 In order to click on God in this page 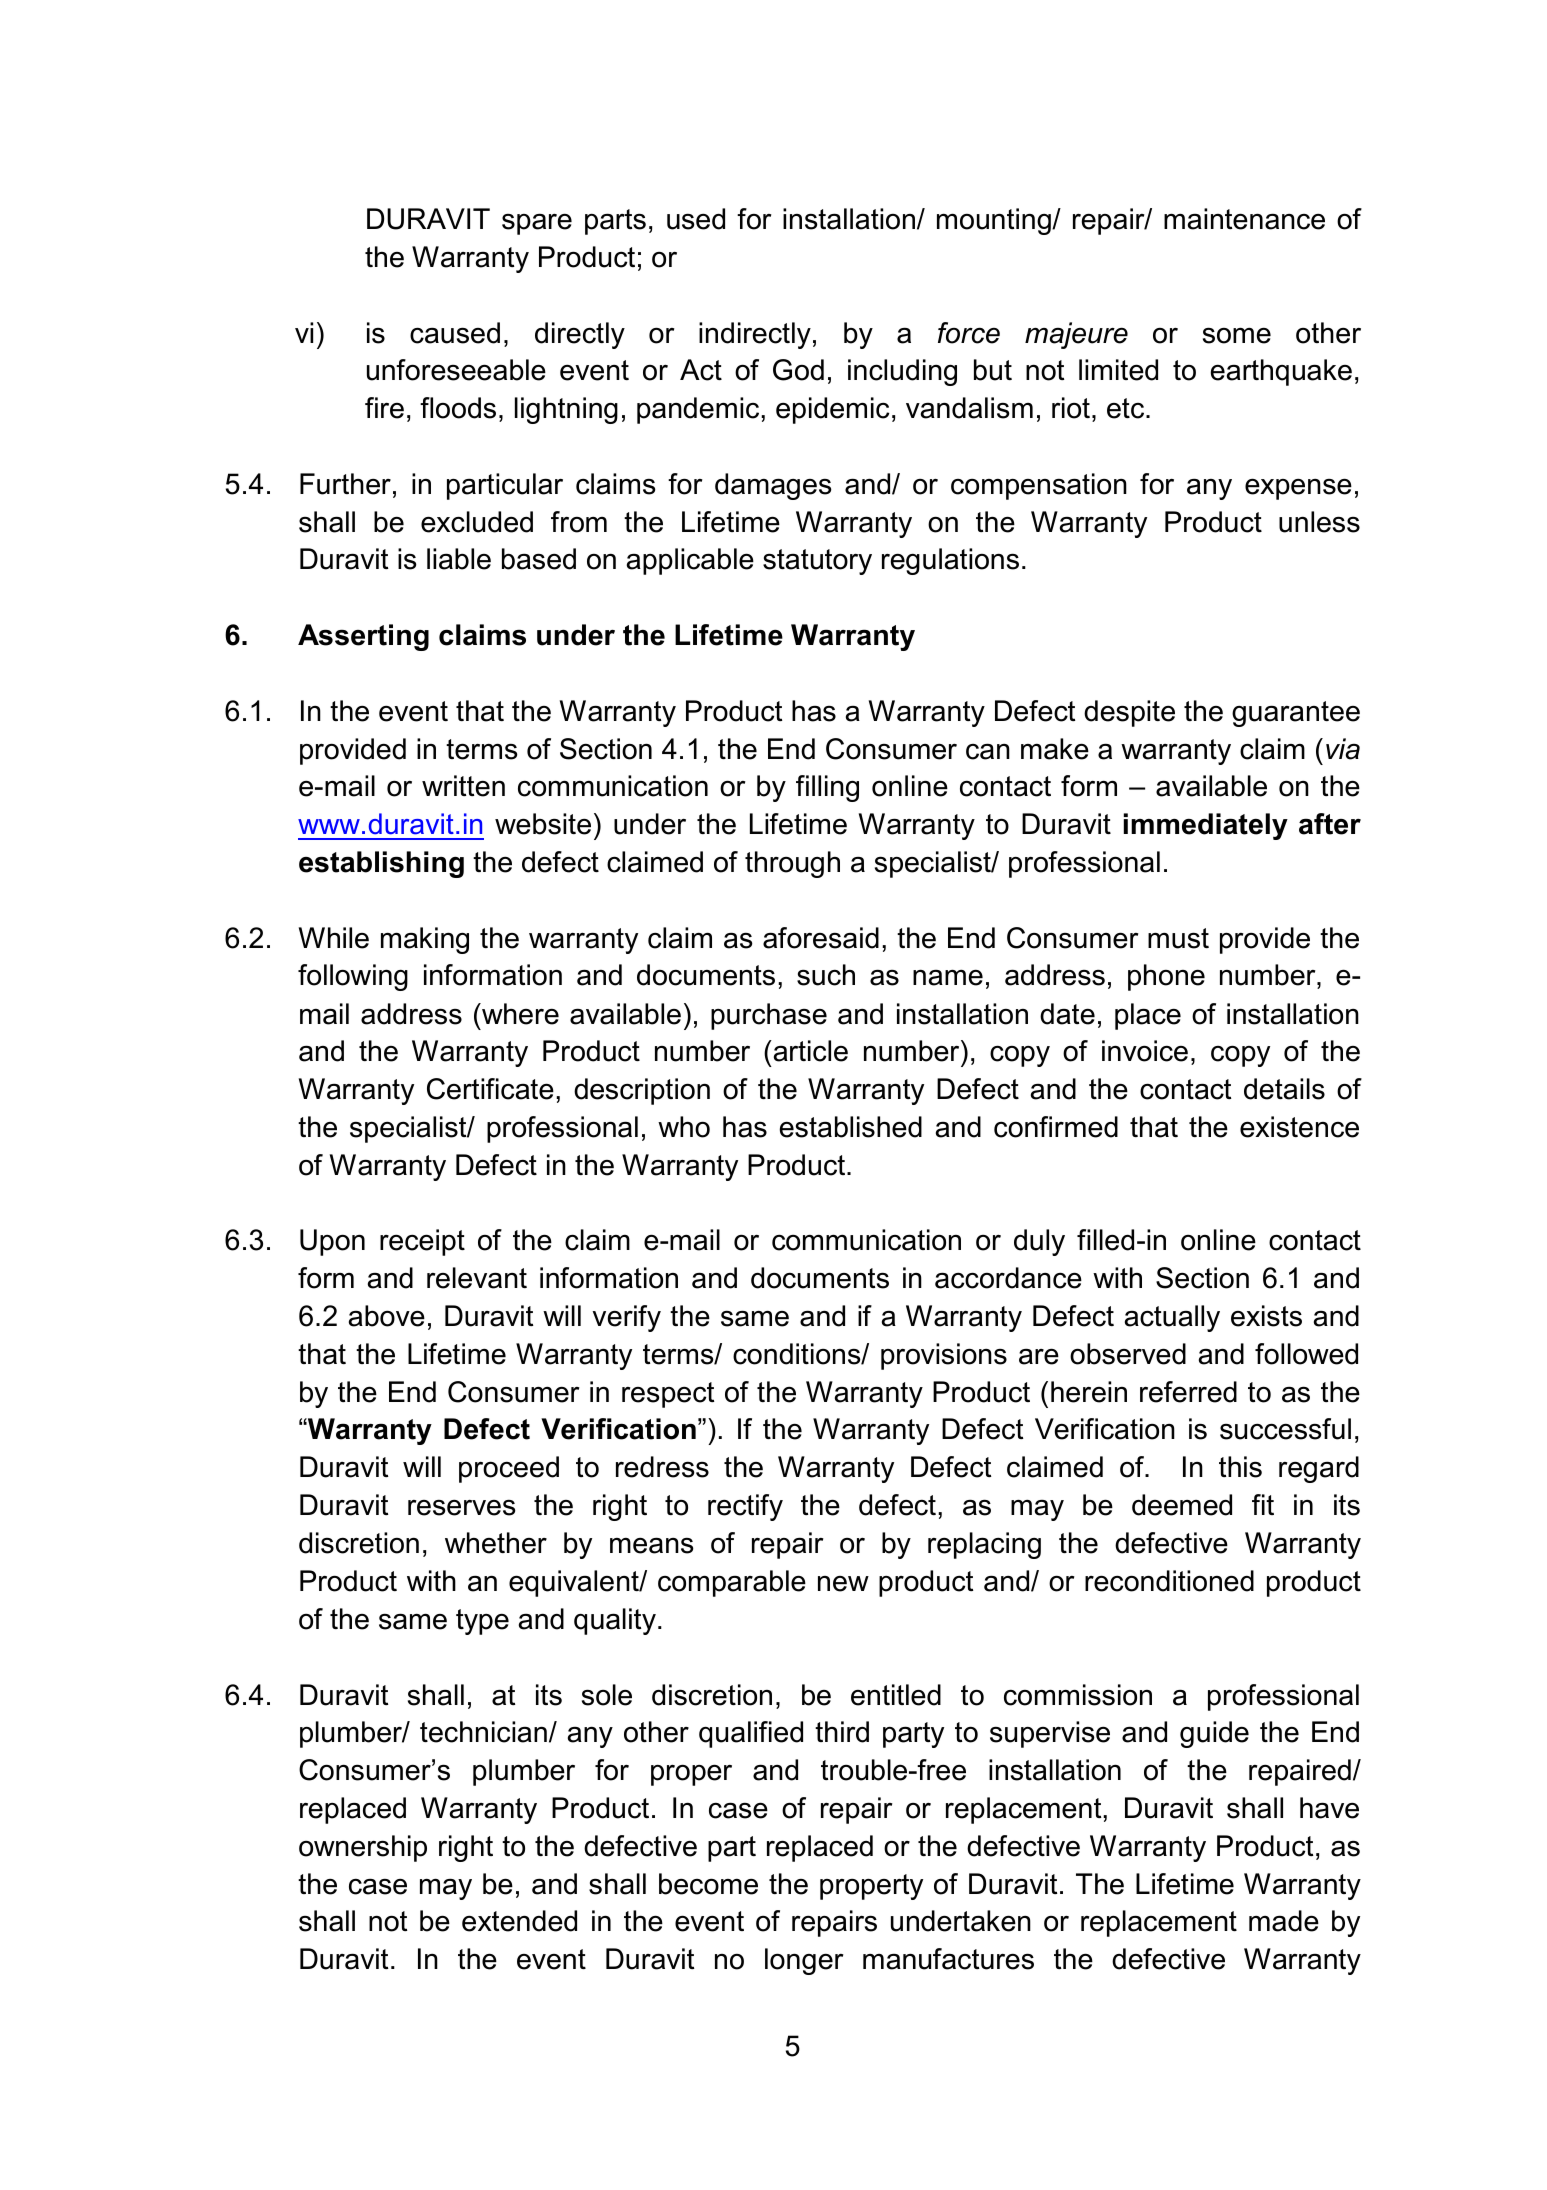, I will do `click(798, 370)`.
